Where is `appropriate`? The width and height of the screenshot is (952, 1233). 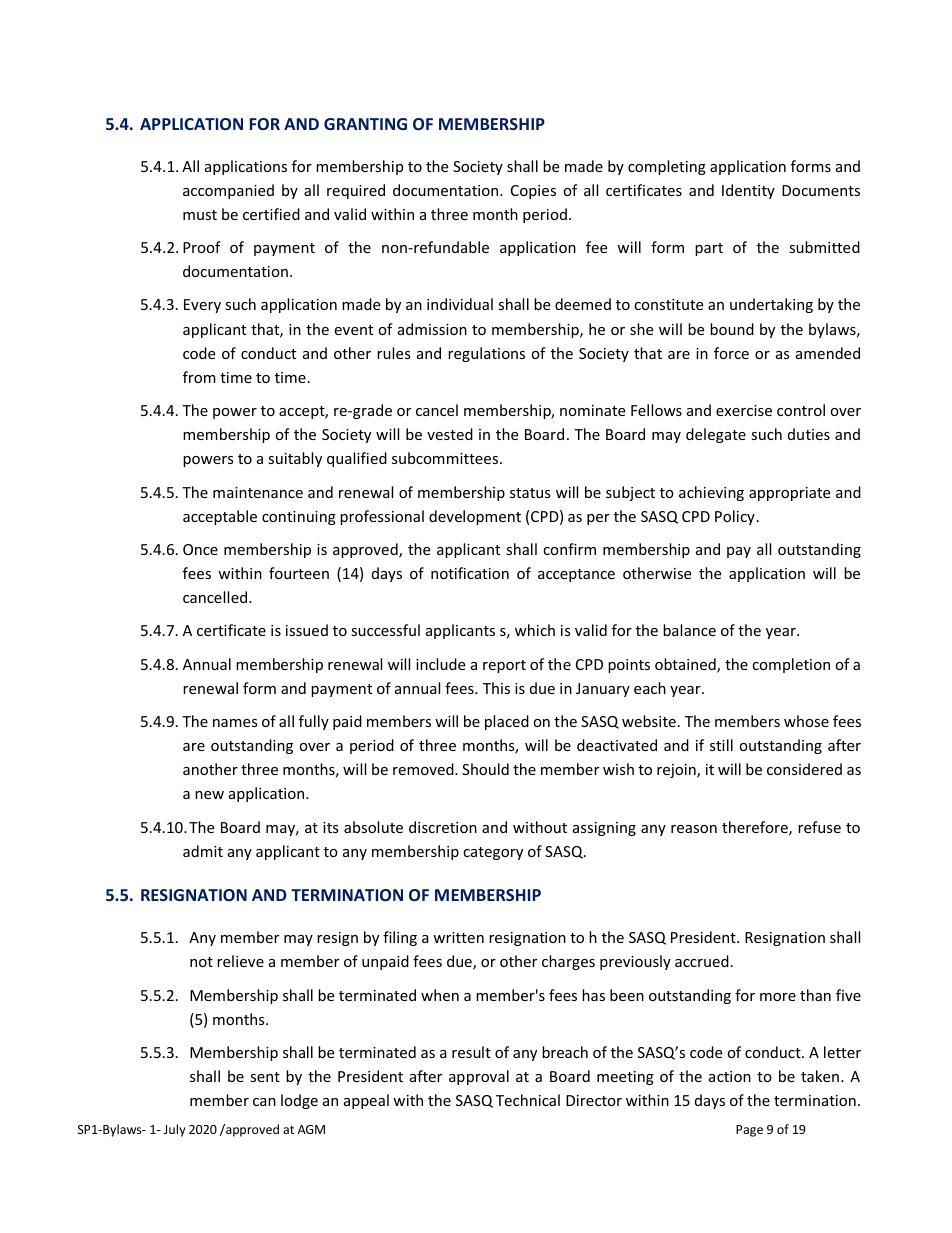 appropriate is located at coordinates (789, 494).
